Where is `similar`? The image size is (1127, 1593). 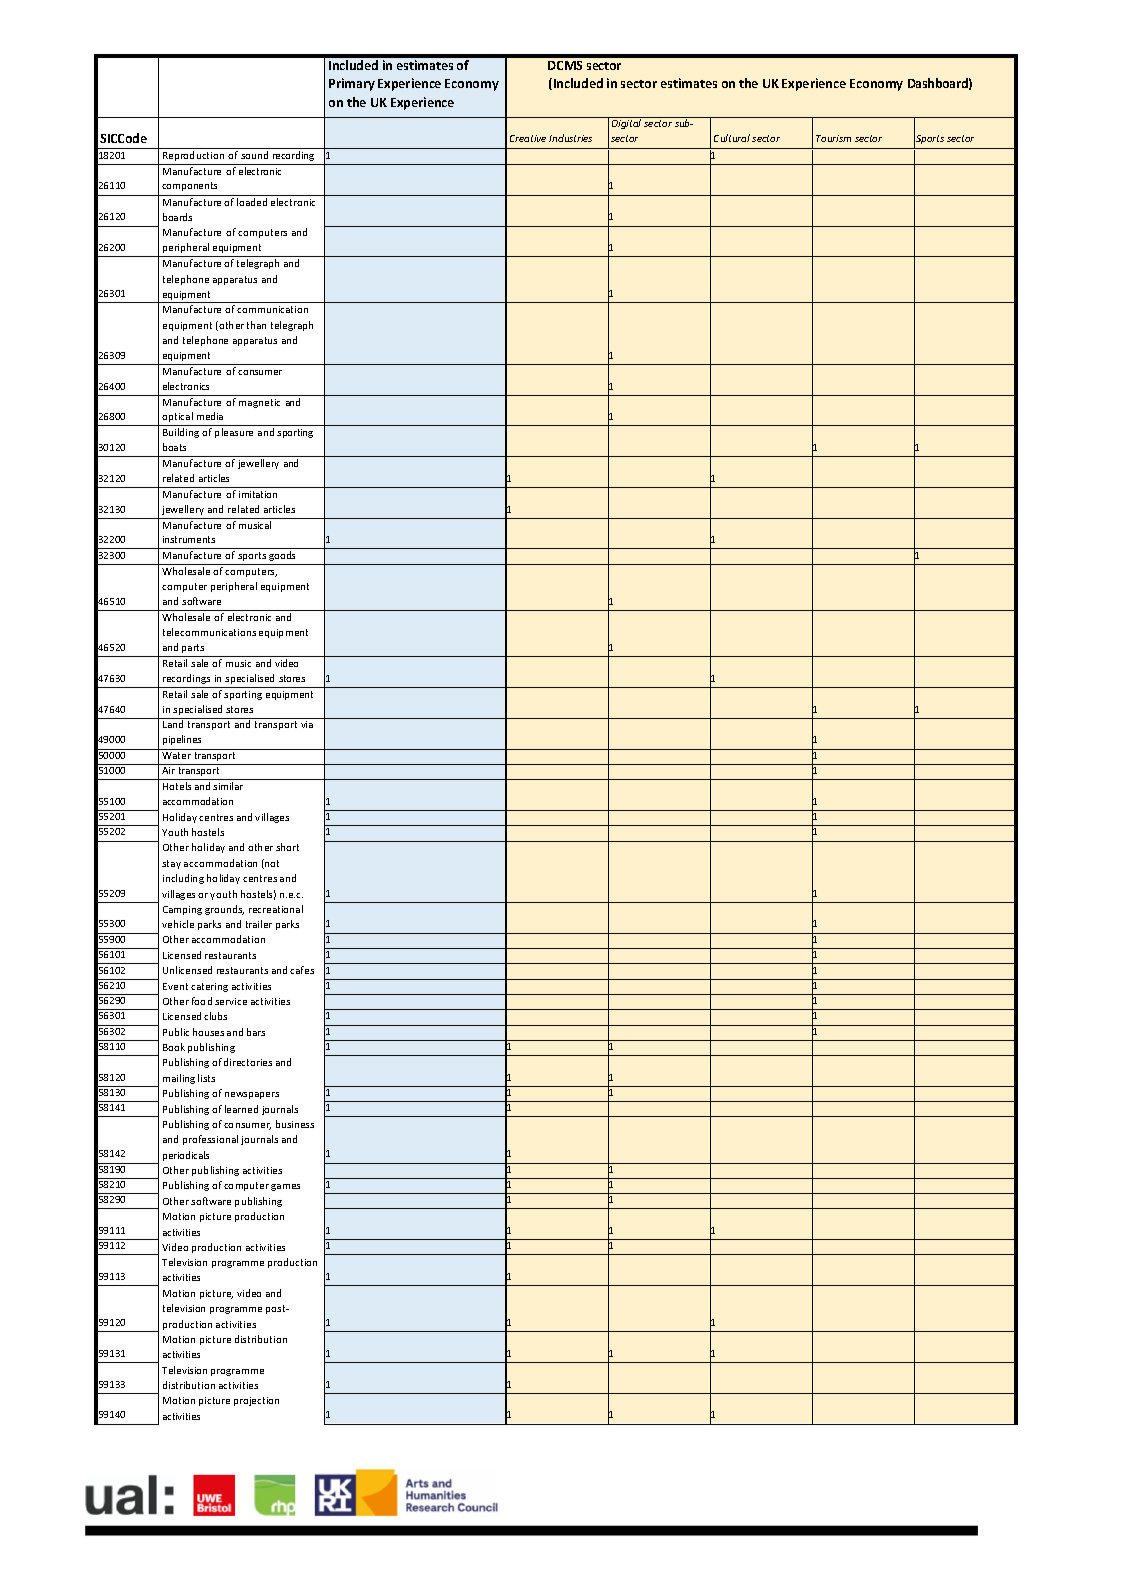 similar is located at coordinates (228, 786).
